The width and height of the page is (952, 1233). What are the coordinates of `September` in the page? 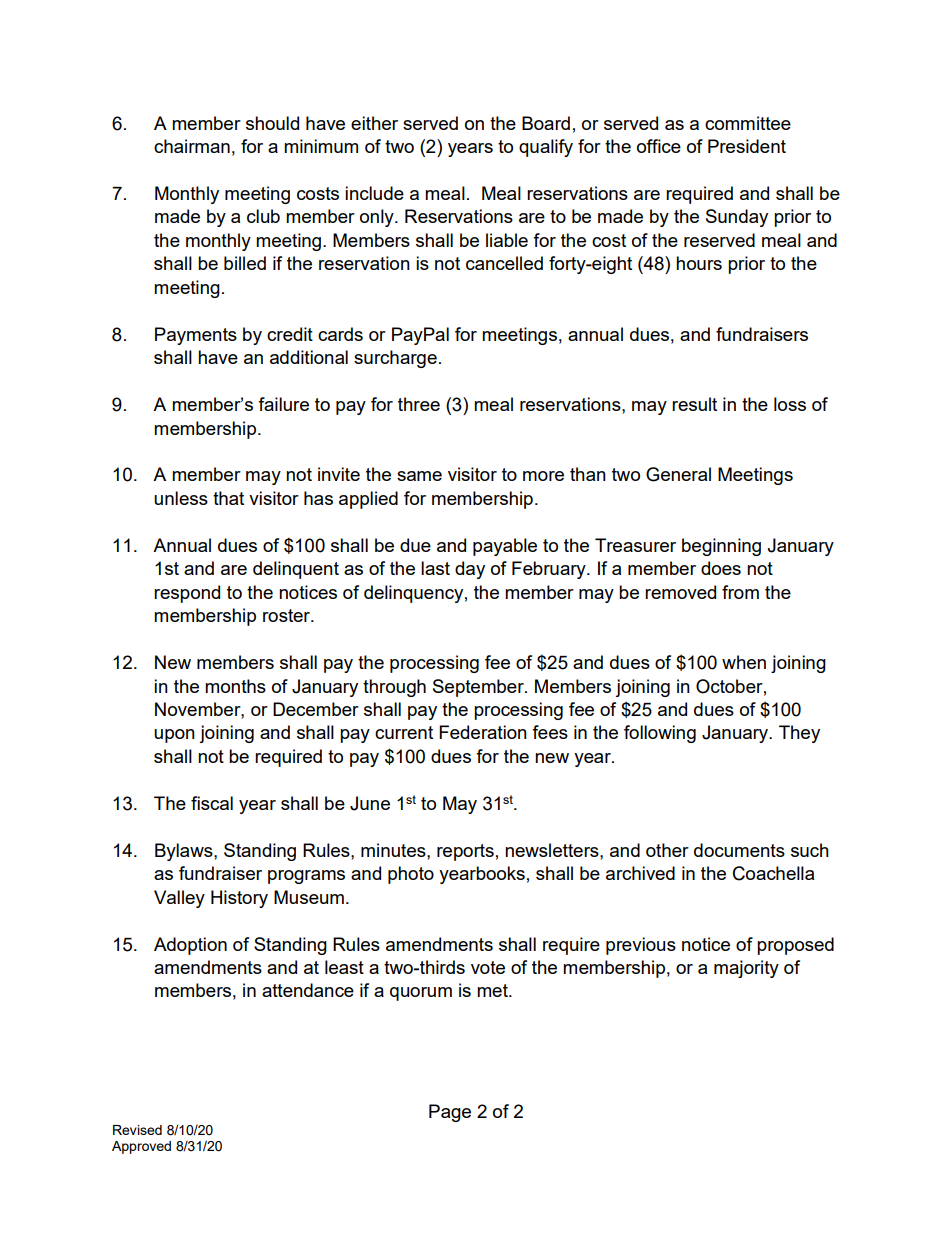 It's located at (479, 688).
